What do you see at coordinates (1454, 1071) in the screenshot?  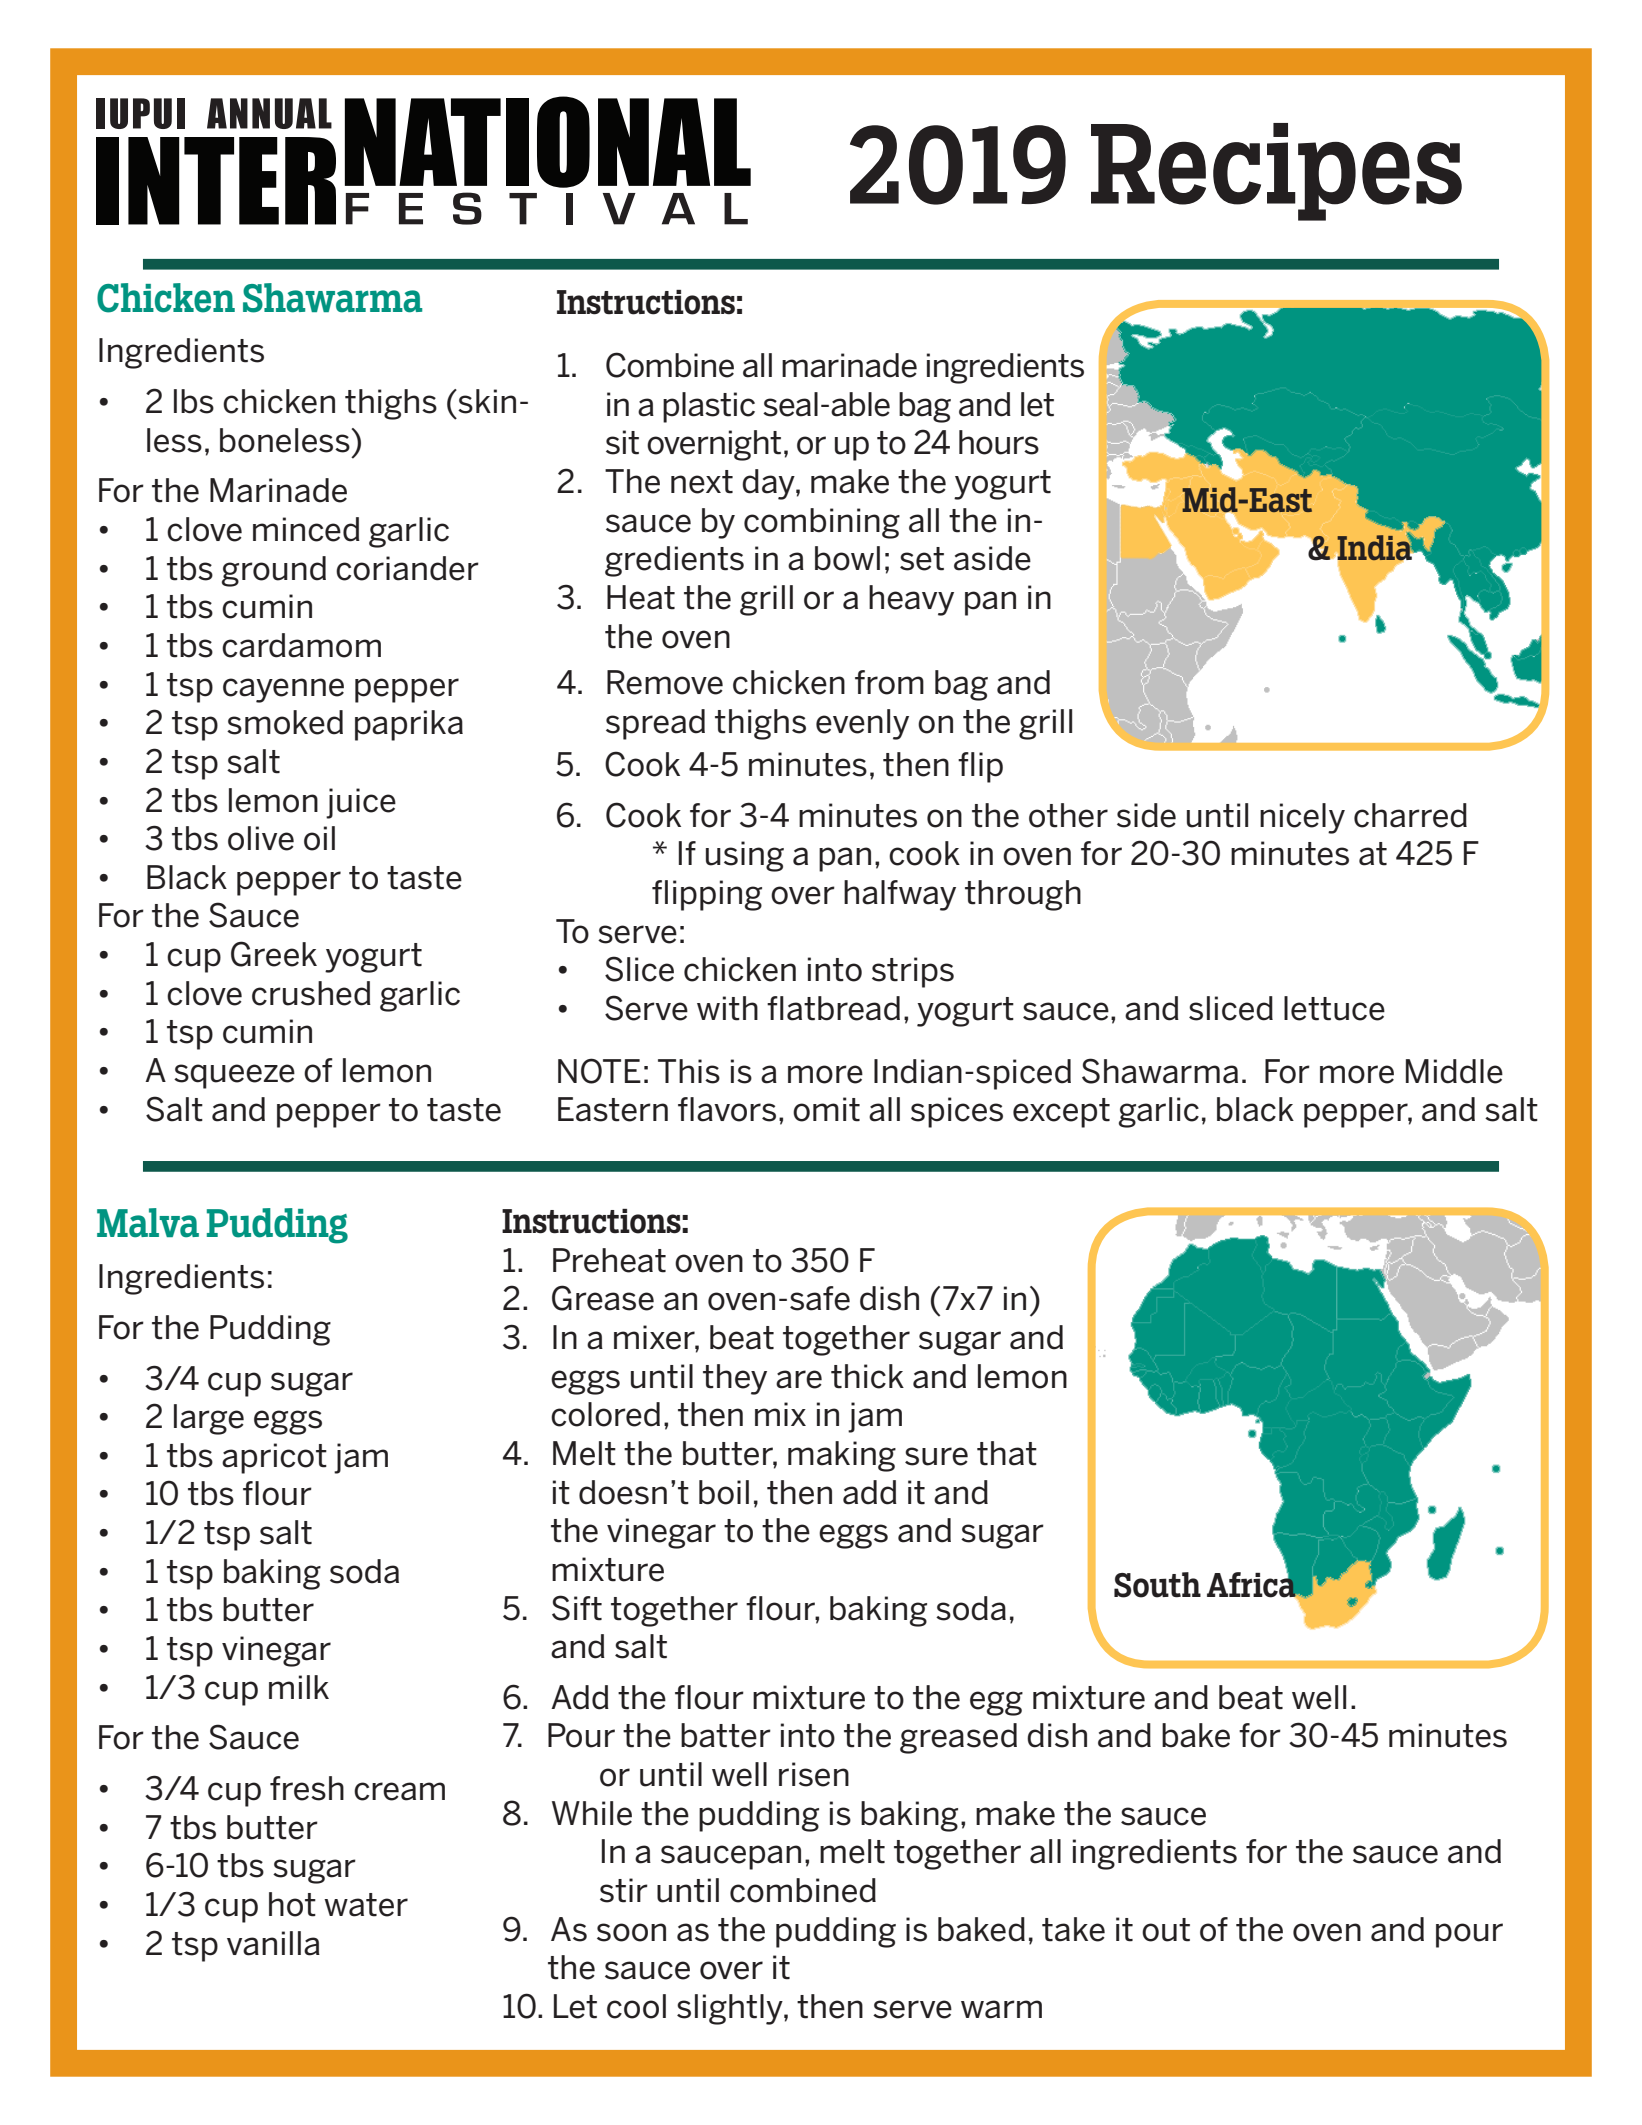 I see `Middle` at bounding box center [1454, 1071].
